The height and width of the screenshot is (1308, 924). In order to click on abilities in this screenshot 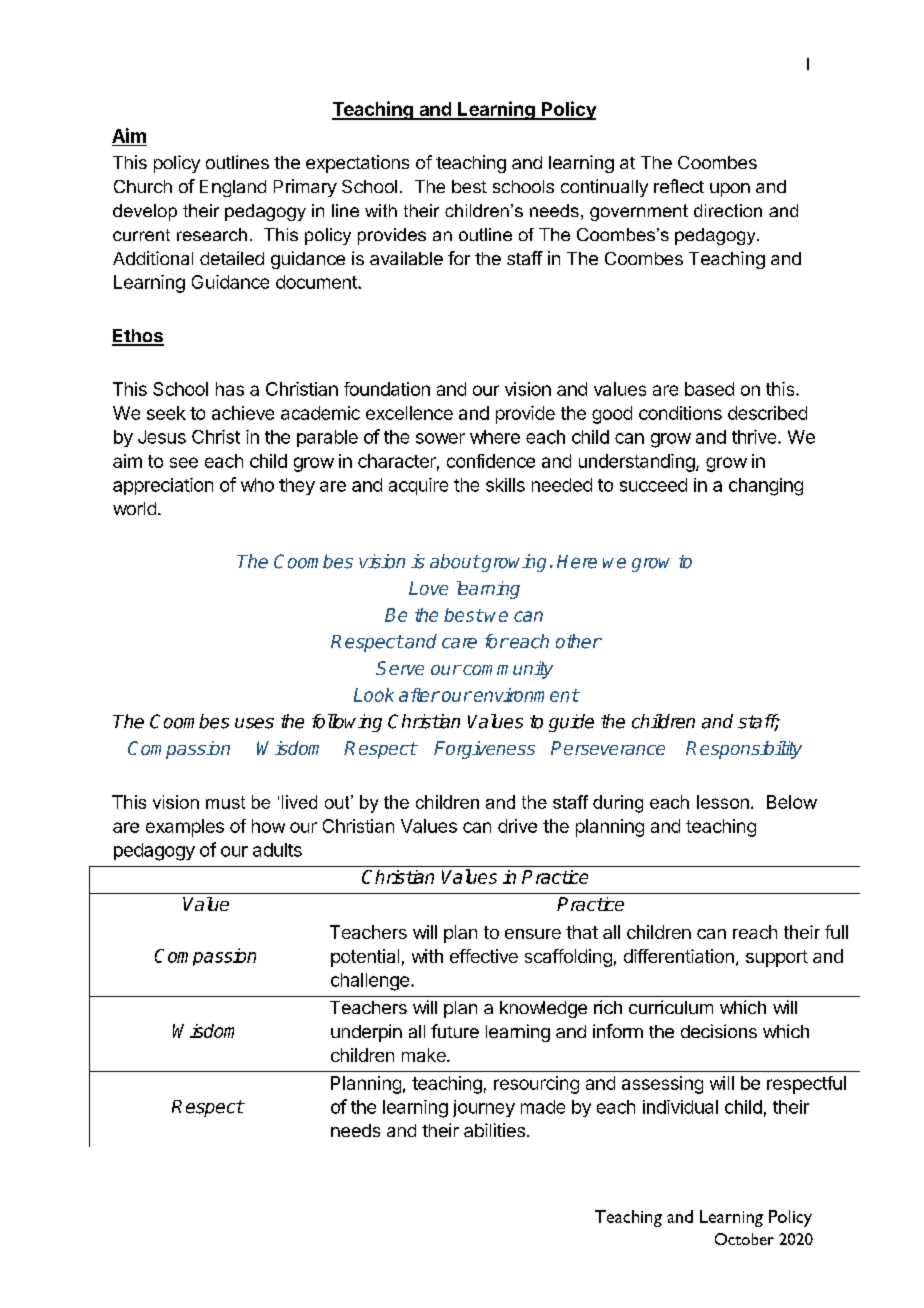, I will do `click(494, 1130)`.
